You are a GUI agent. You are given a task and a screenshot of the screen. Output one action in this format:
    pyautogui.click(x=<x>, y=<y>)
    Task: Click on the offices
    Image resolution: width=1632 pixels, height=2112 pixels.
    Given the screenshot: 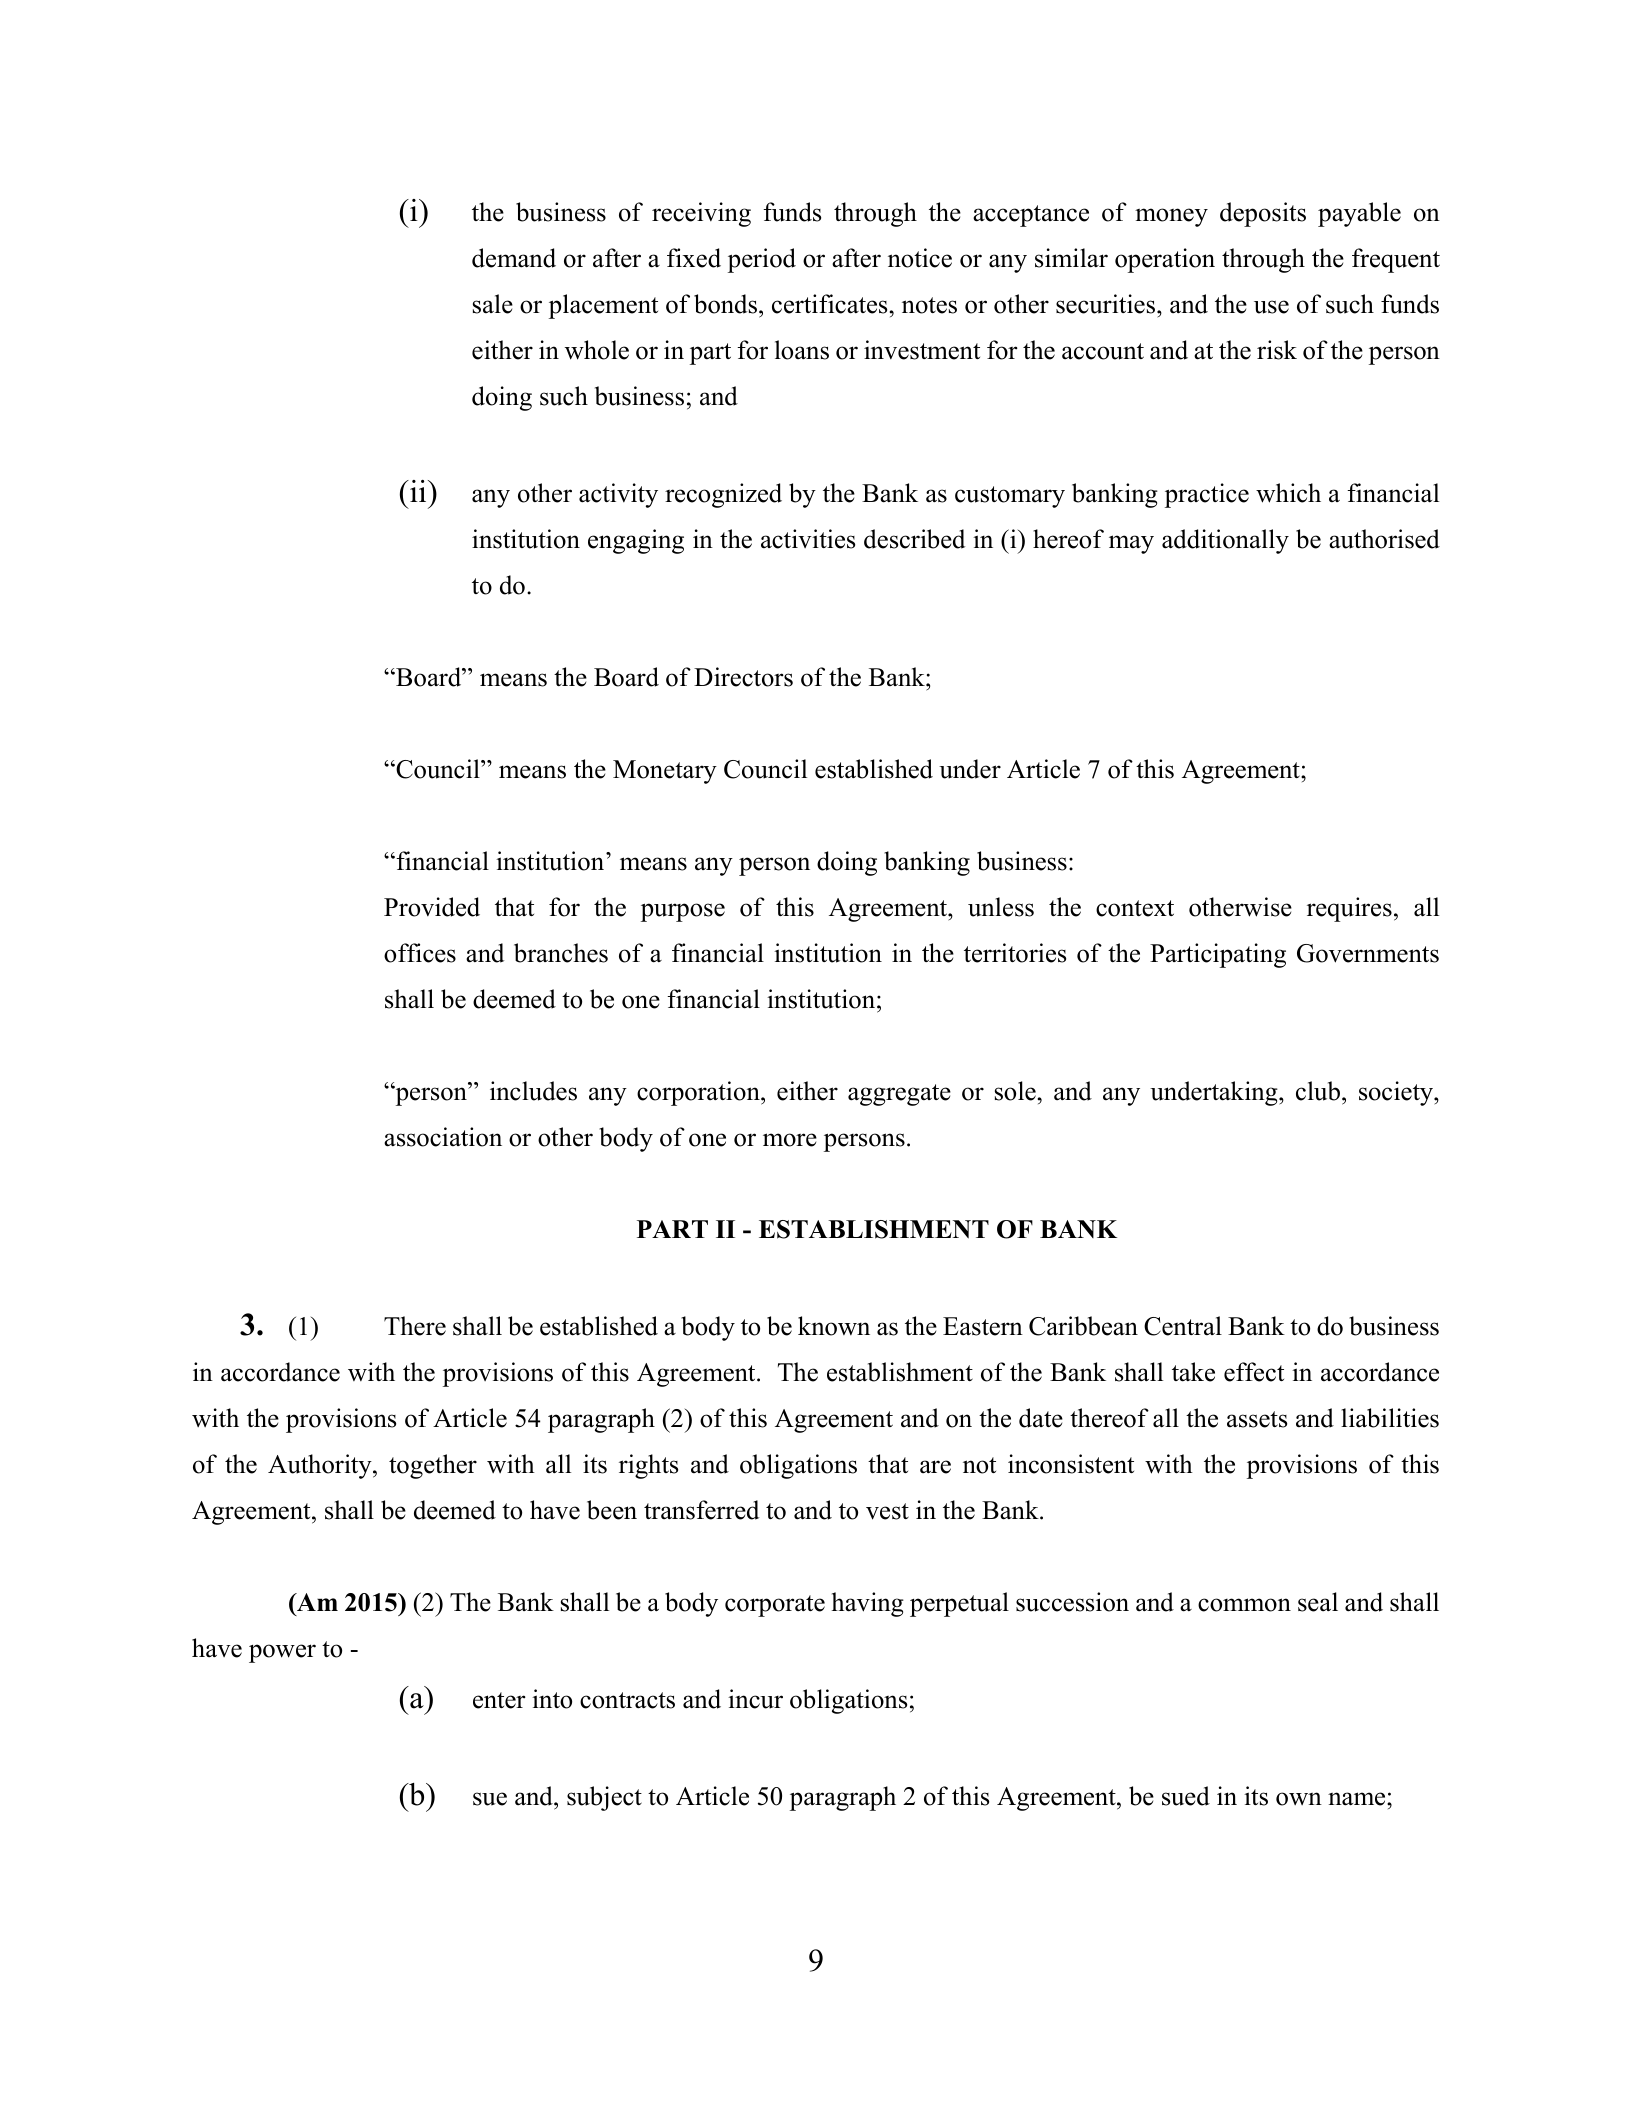 What is the action you would take?
    pyautogui.click(x=420, y=953)
